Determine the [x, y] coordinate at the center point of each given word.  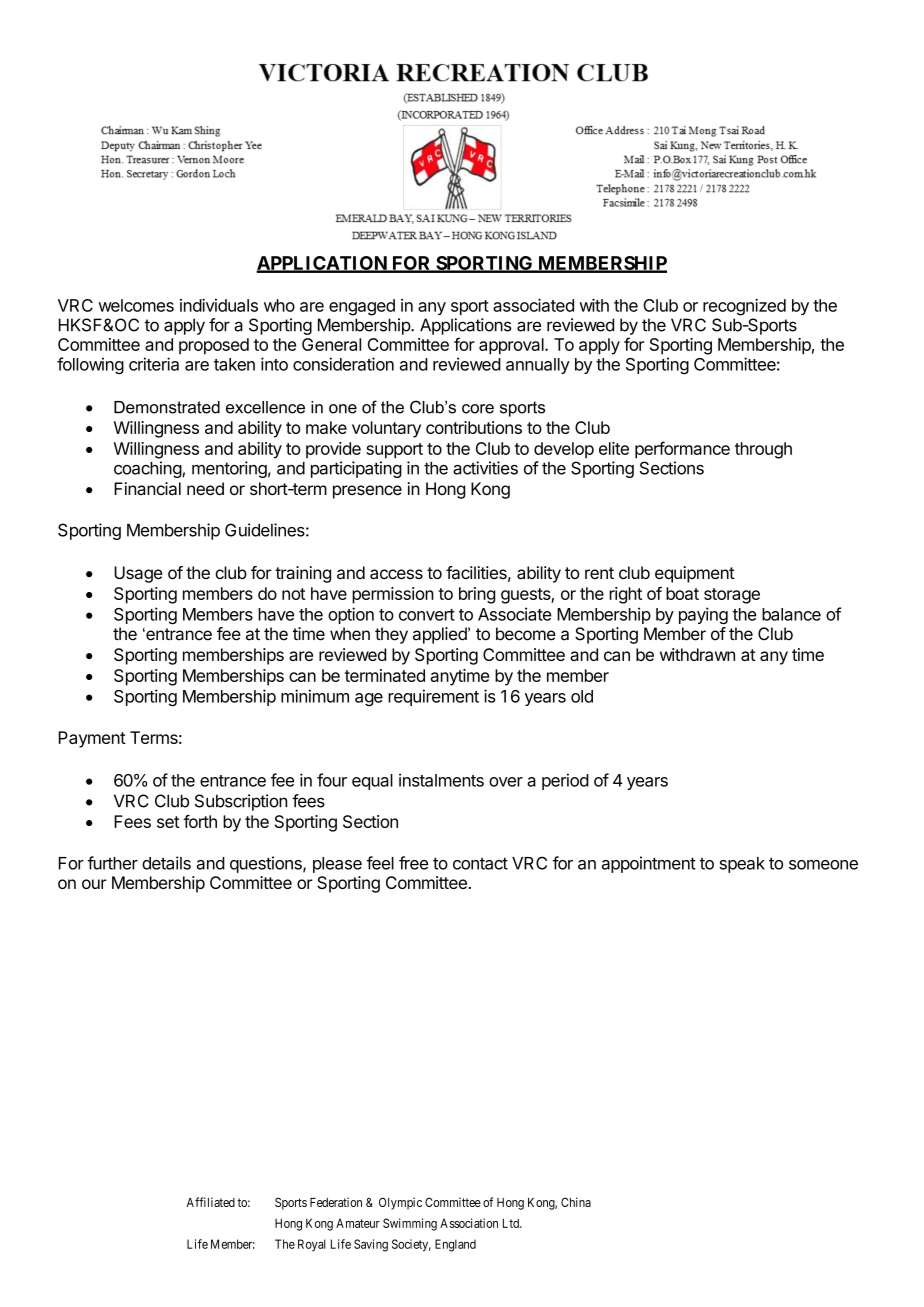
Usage [138, 574]
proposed [214, 346]
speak [742, 865]
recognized [744, 307]
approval [512, 346]
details [166, 863]
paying [703, 615]
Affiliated [211, 1202]
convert [427, 615]
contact [480, 863]
